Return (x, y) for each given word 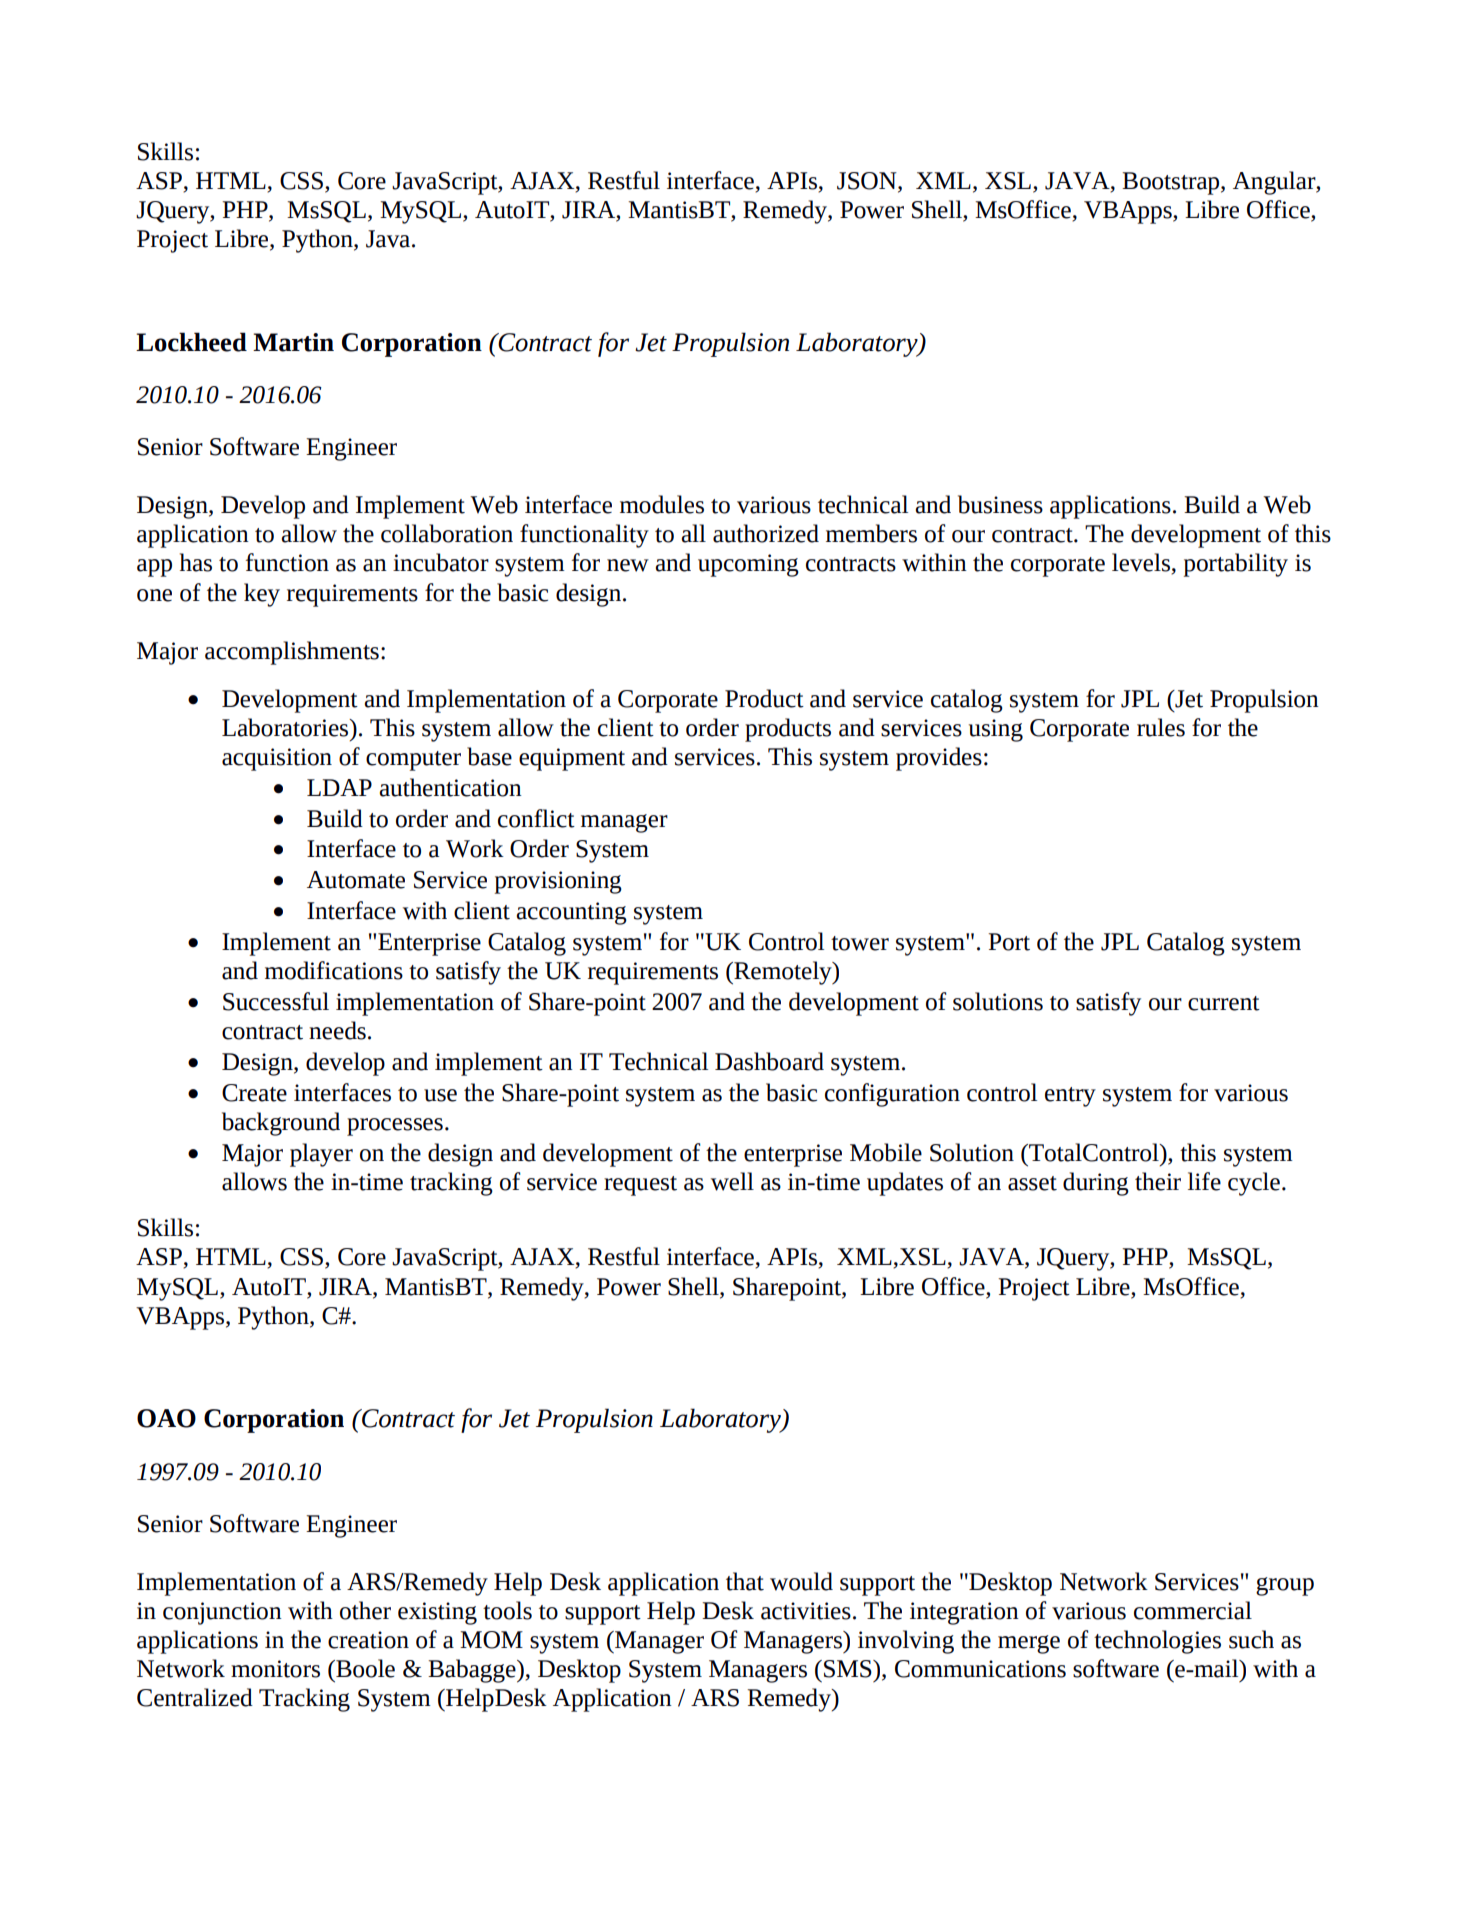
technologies (1157, 1642)
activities (806, 1611)
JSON (868, 182)
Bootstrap (1172, 183)
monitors (275, 1669)
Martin (293, 342)
